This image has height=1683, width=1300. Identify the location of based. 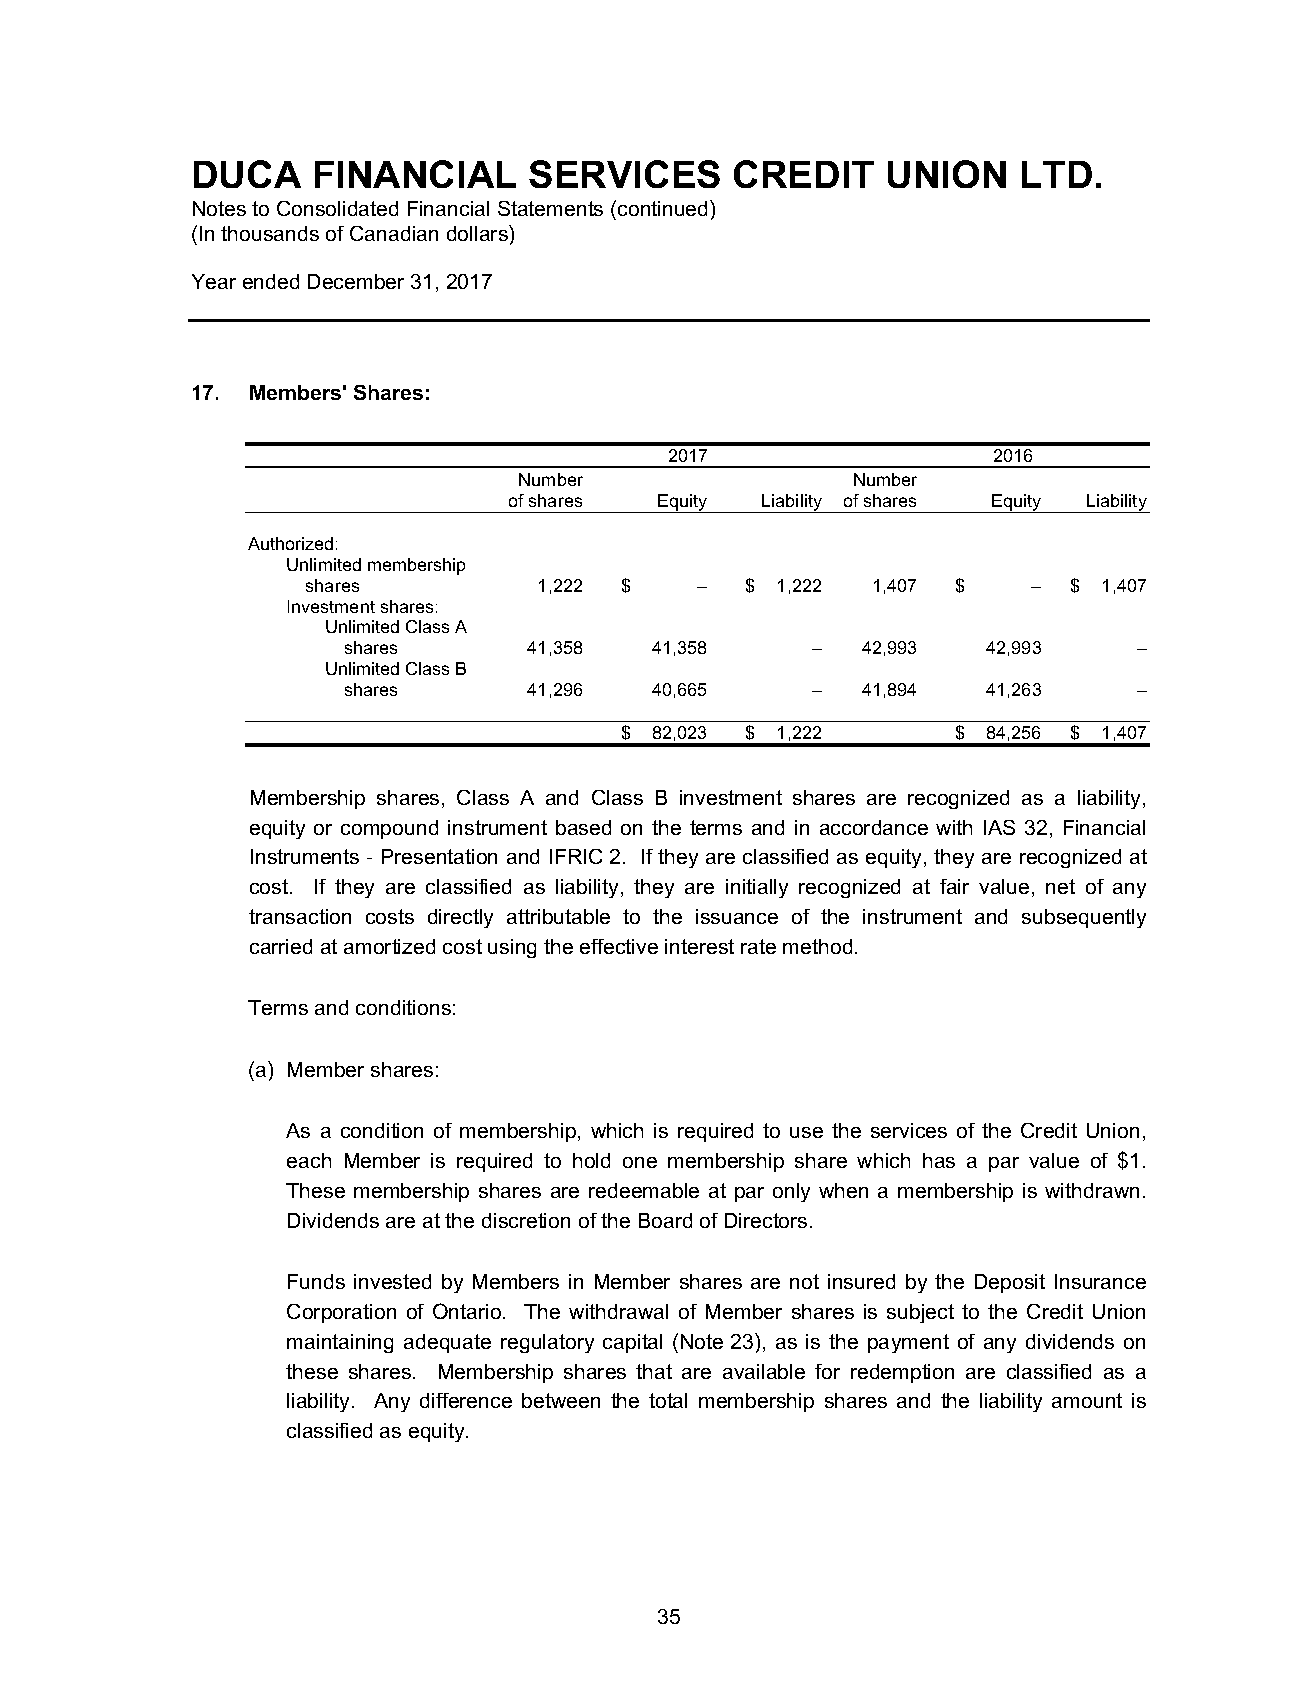
(583, 827).
